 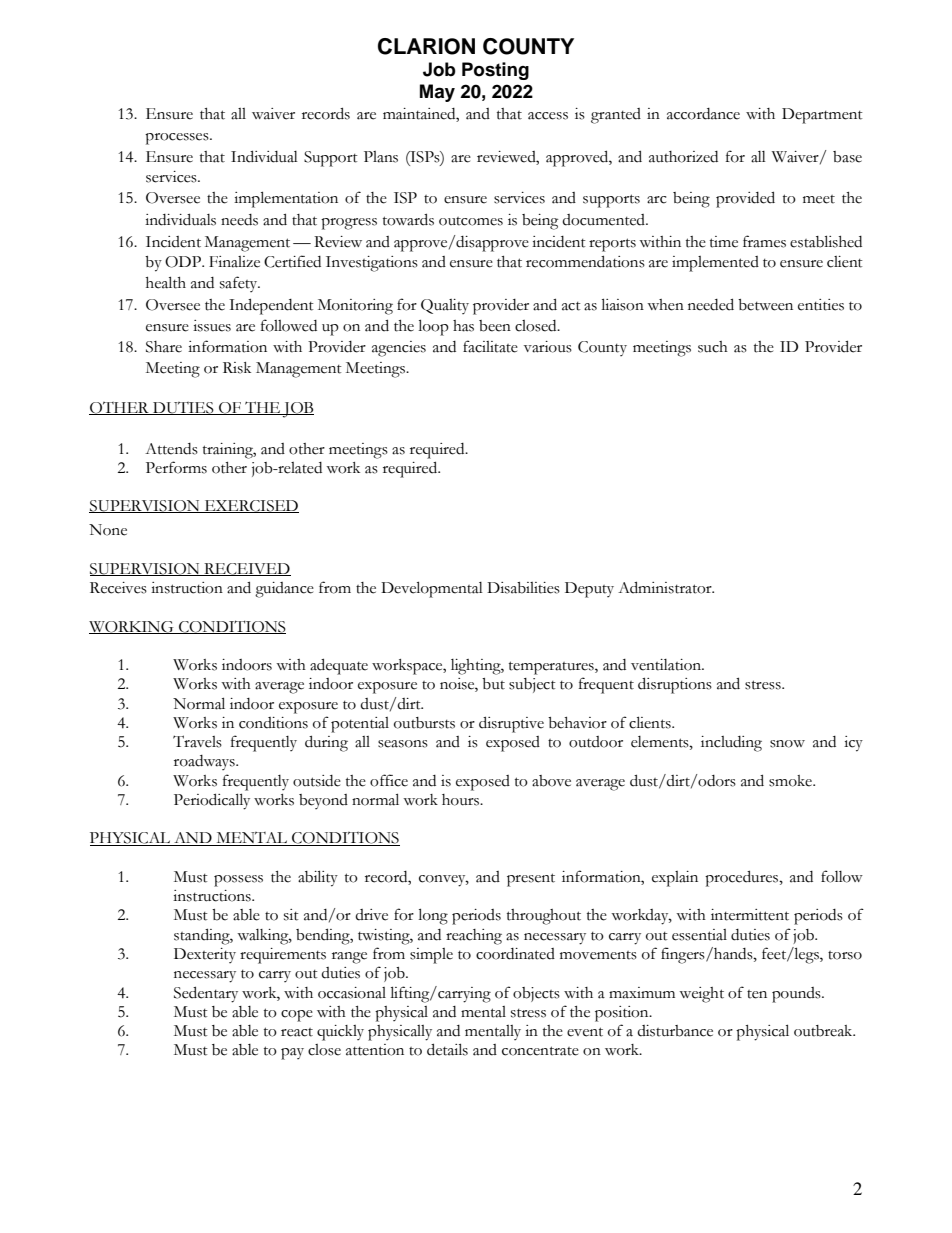 What do you see at coordinates (178, 139) in the screenshot?
I see `processes` at bounding box center [178, 139].
